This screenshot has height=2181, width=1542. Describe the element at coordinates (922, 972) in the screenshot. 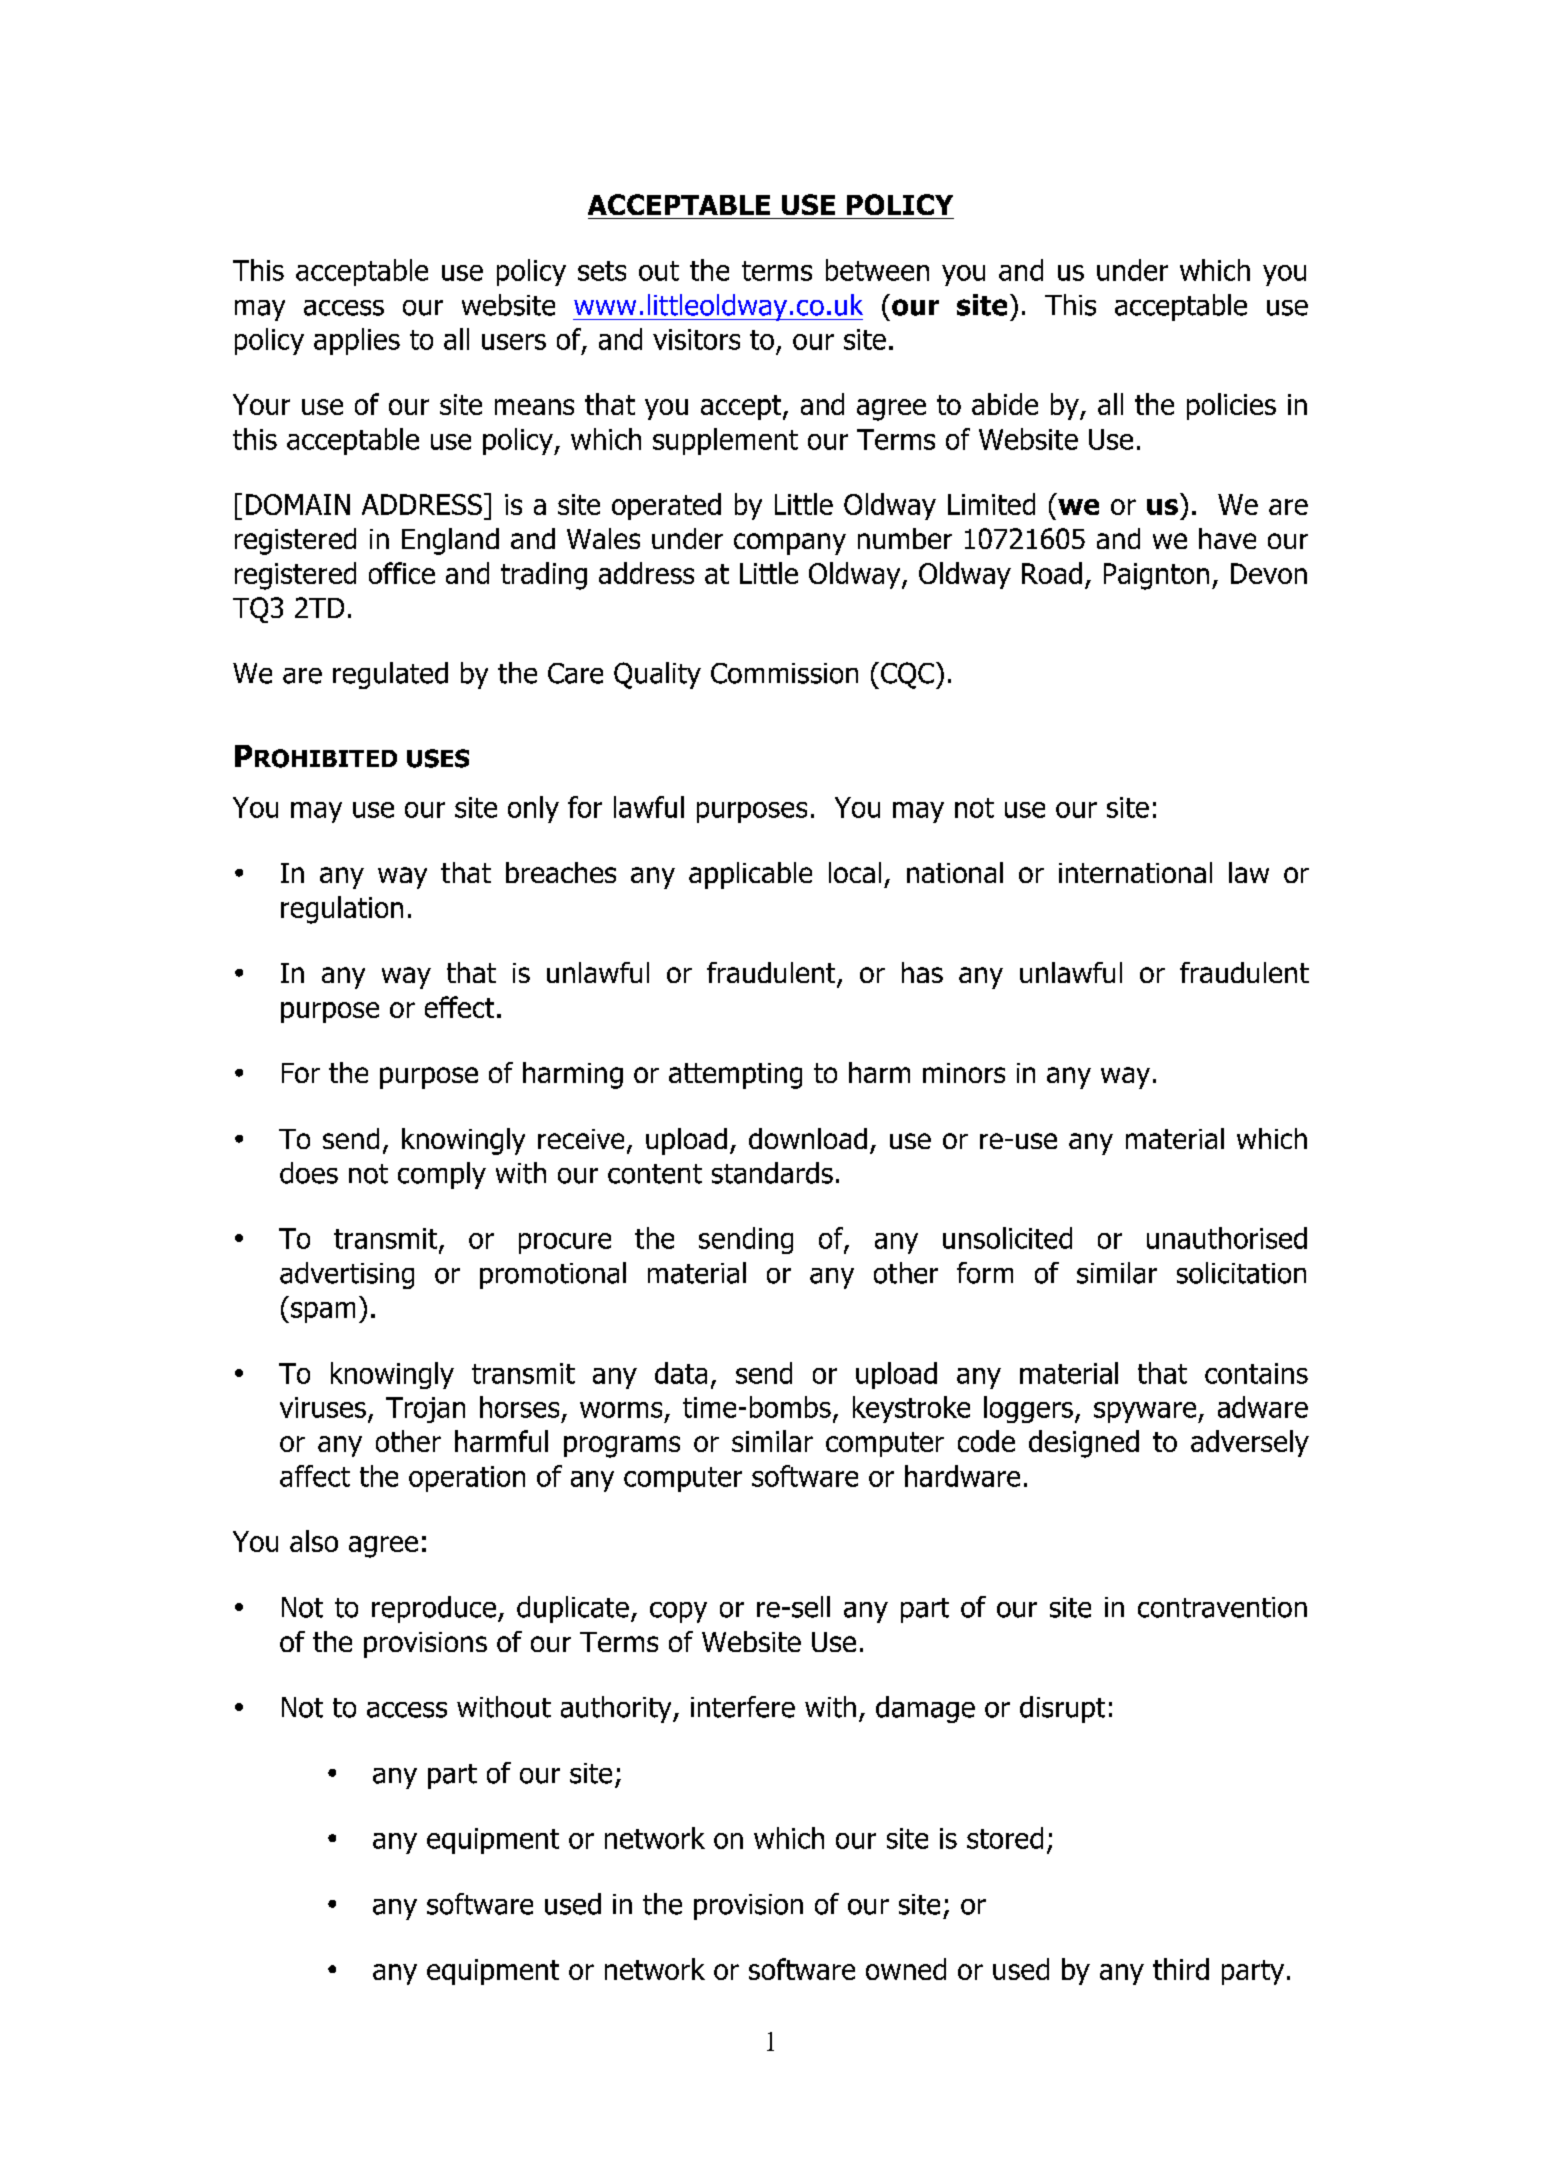

I see `has` at that location.
